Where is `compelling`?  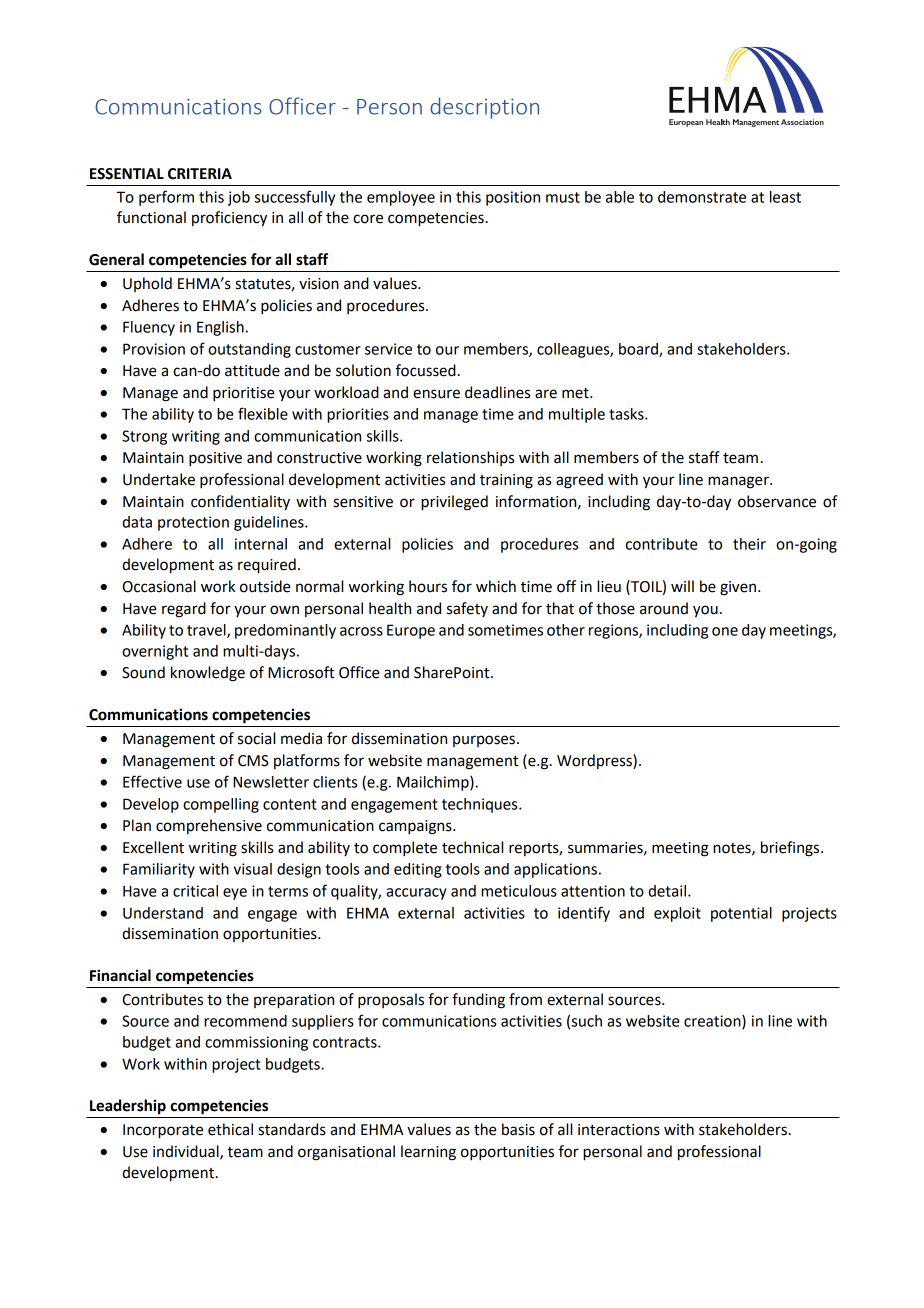
compelling is located at coordinates (221, 805).
